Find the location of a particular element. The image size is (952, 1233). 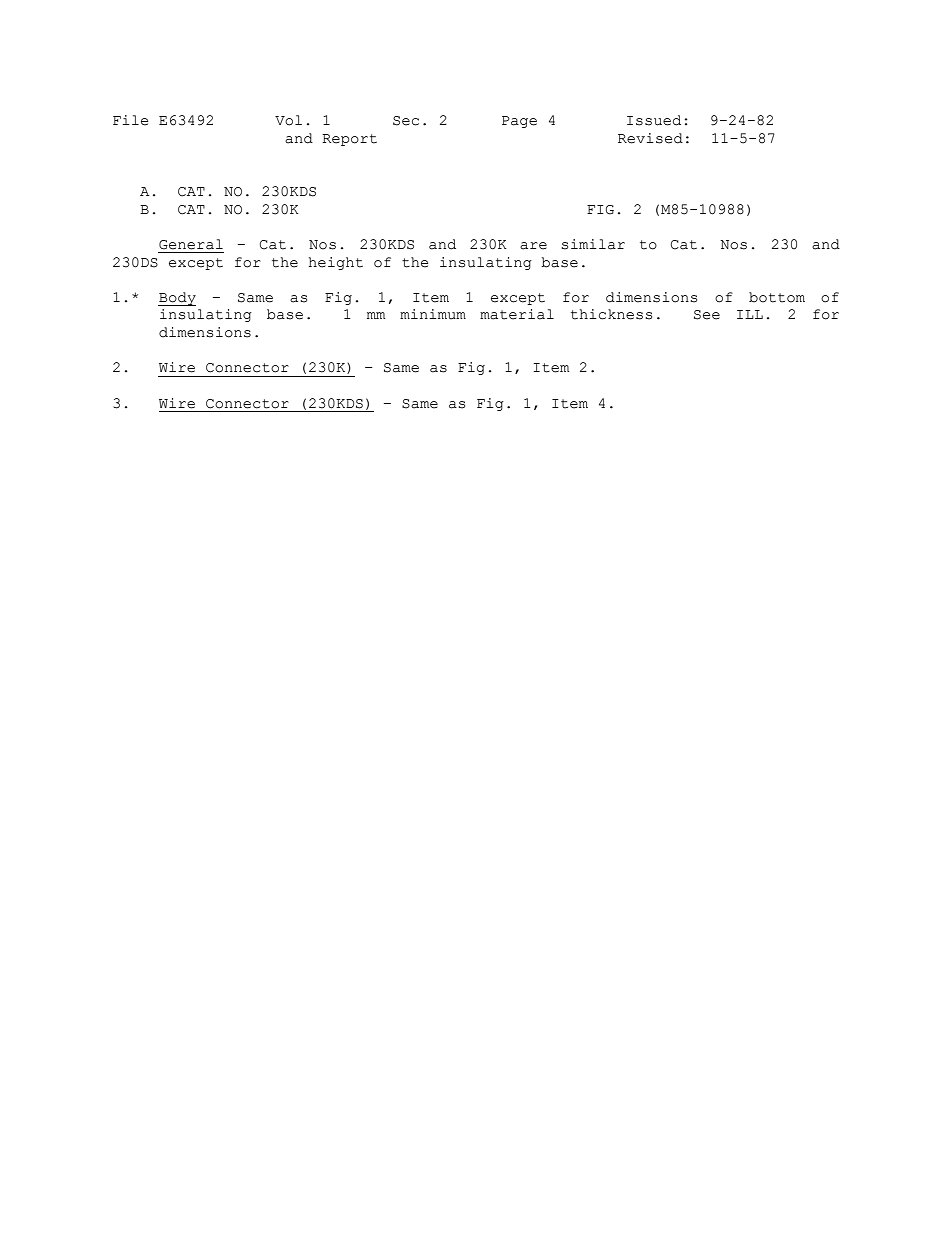

Revised is located at coordinates (650, 138).
